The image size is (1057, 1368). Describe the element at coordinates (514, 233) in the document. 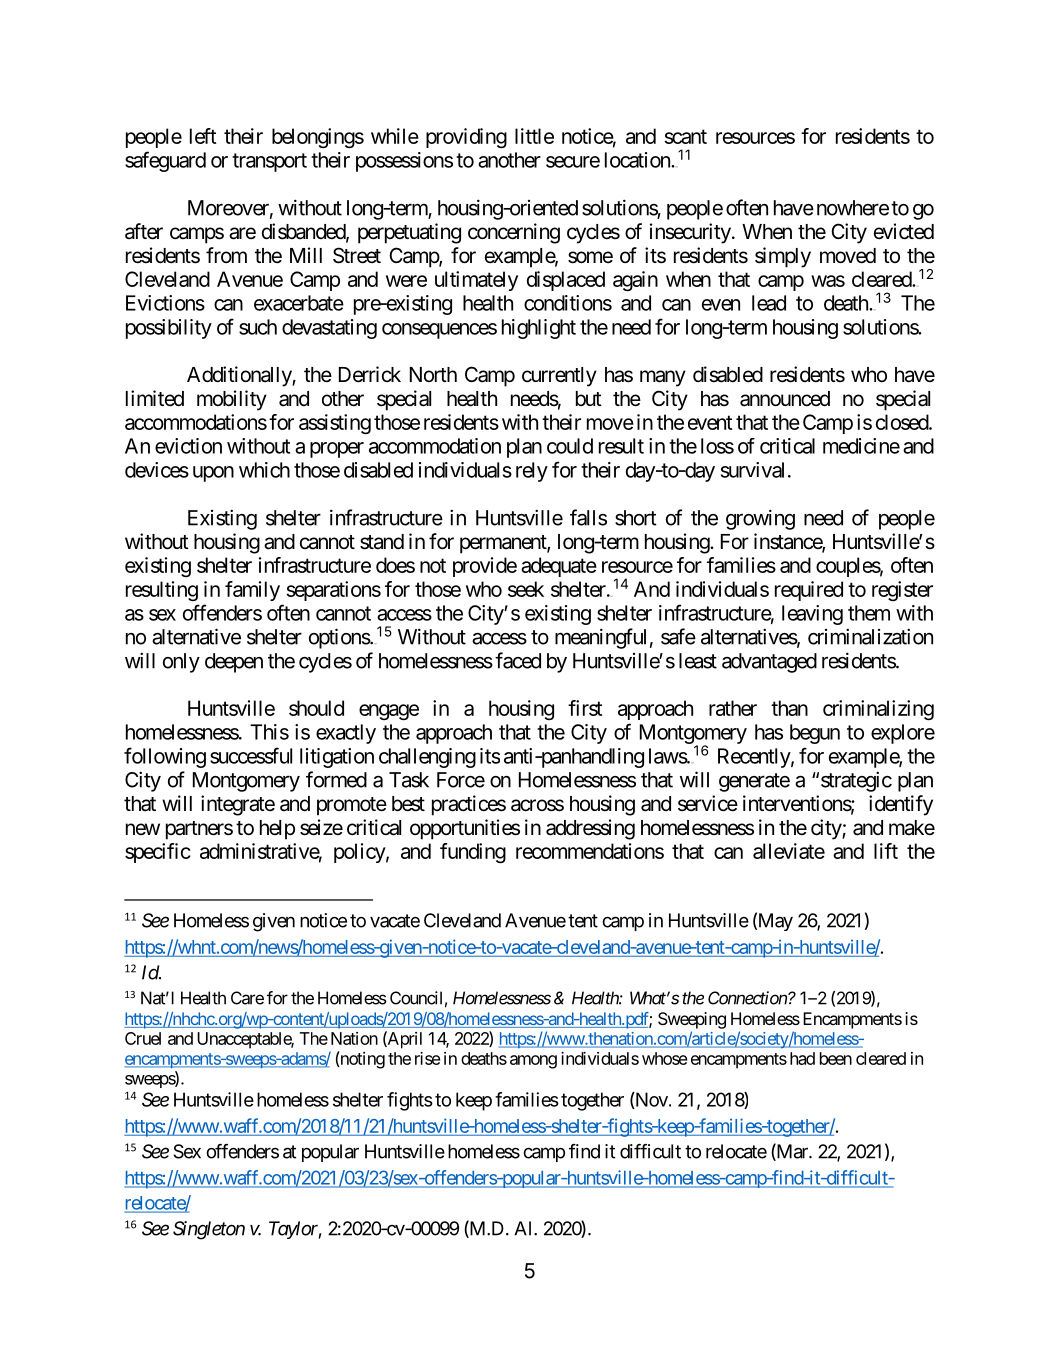

I see `concerning` at that location.
